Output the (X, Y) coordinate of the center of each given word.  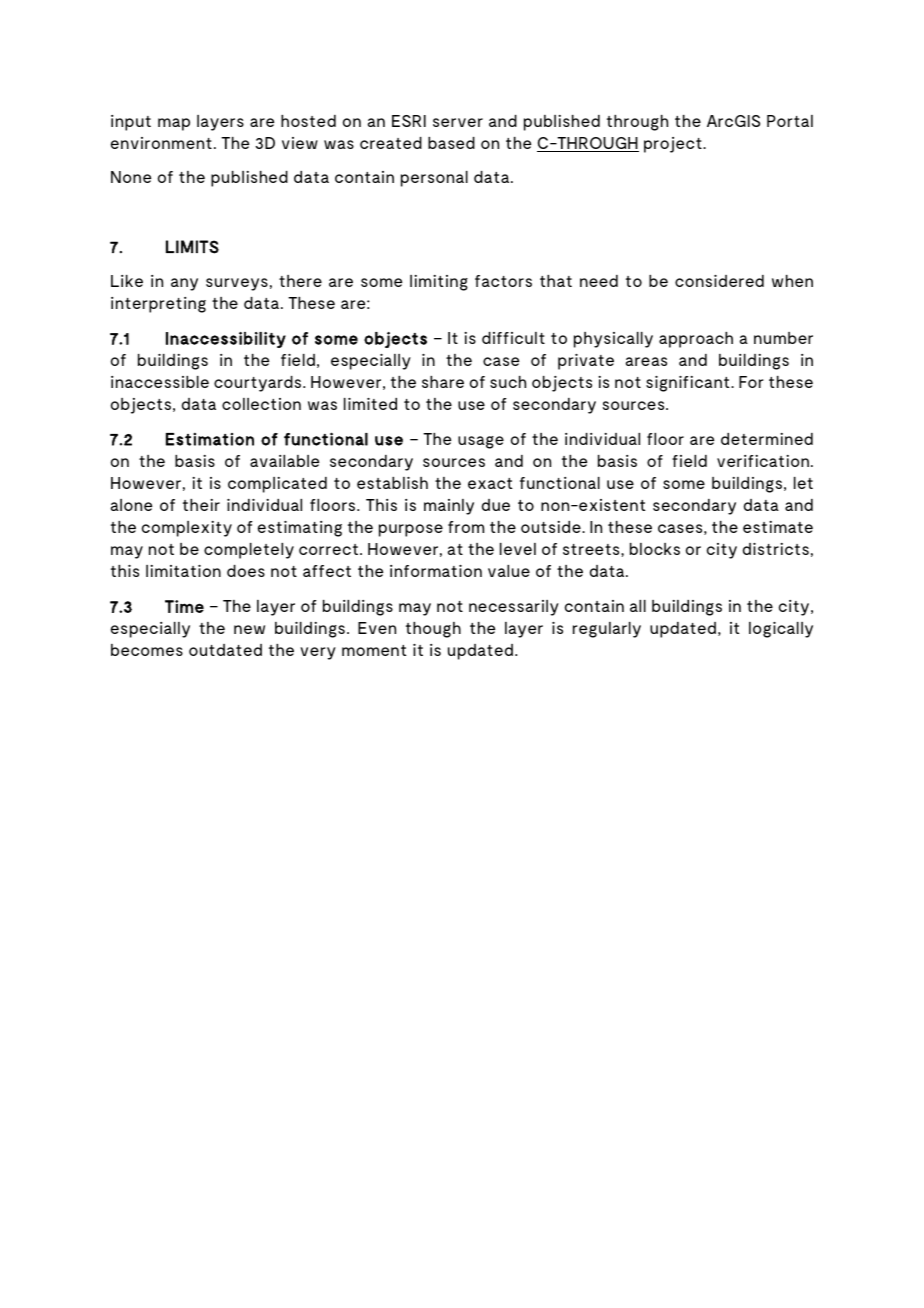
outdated (225, 650)
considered (719, 281)
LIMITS (192, 247)
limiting (439, 283)
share (443, 382)
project (674, 145)
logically (781, 630)
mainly (449, 507)
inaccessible (160, 382)
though (433, 630)
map (174, 124)
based (451, 143)
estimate (778, 527)
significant (689, 384)
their (201, 505)
